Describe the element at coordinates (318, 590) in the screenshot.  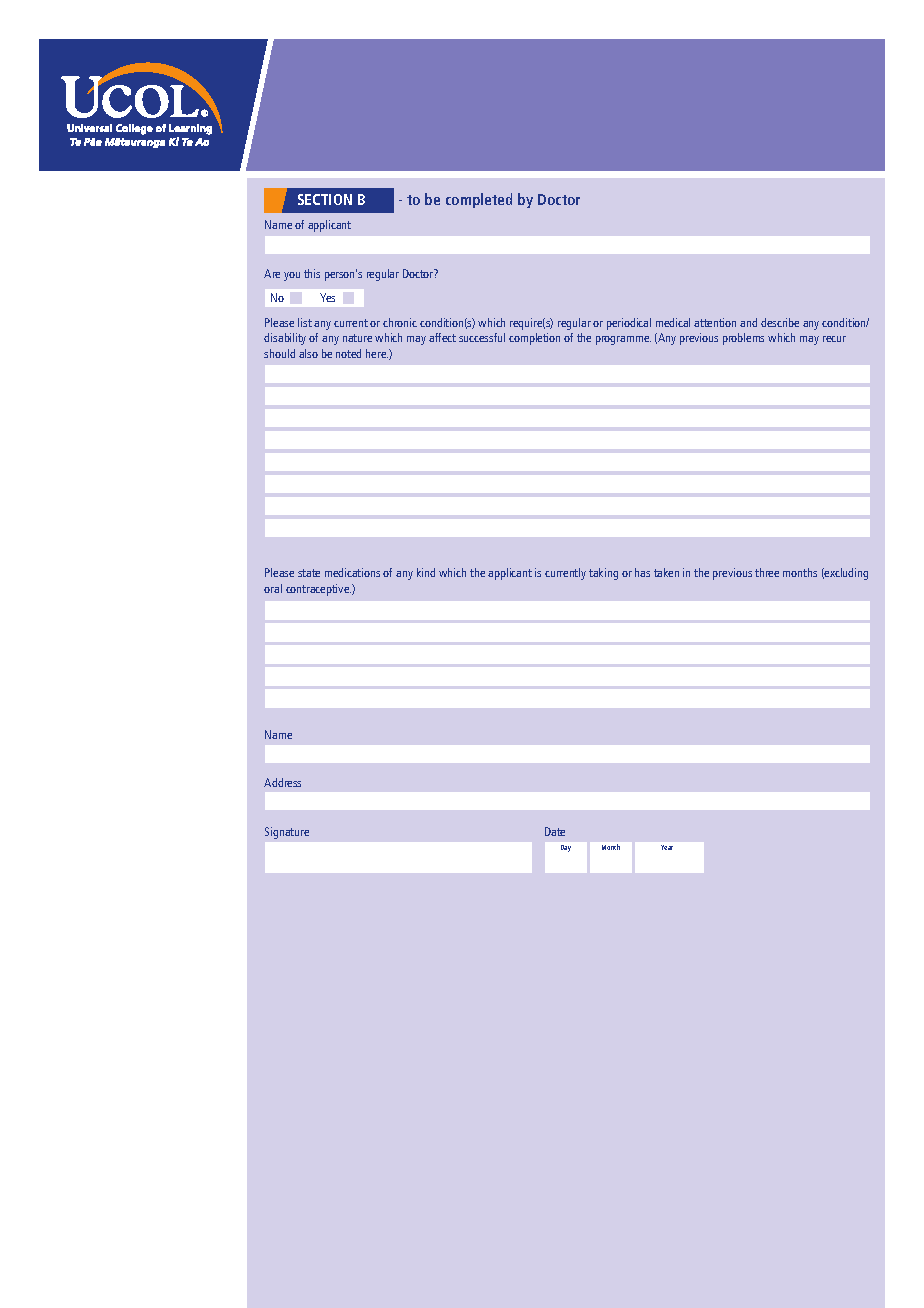
I see `contraceptive` at that location.
